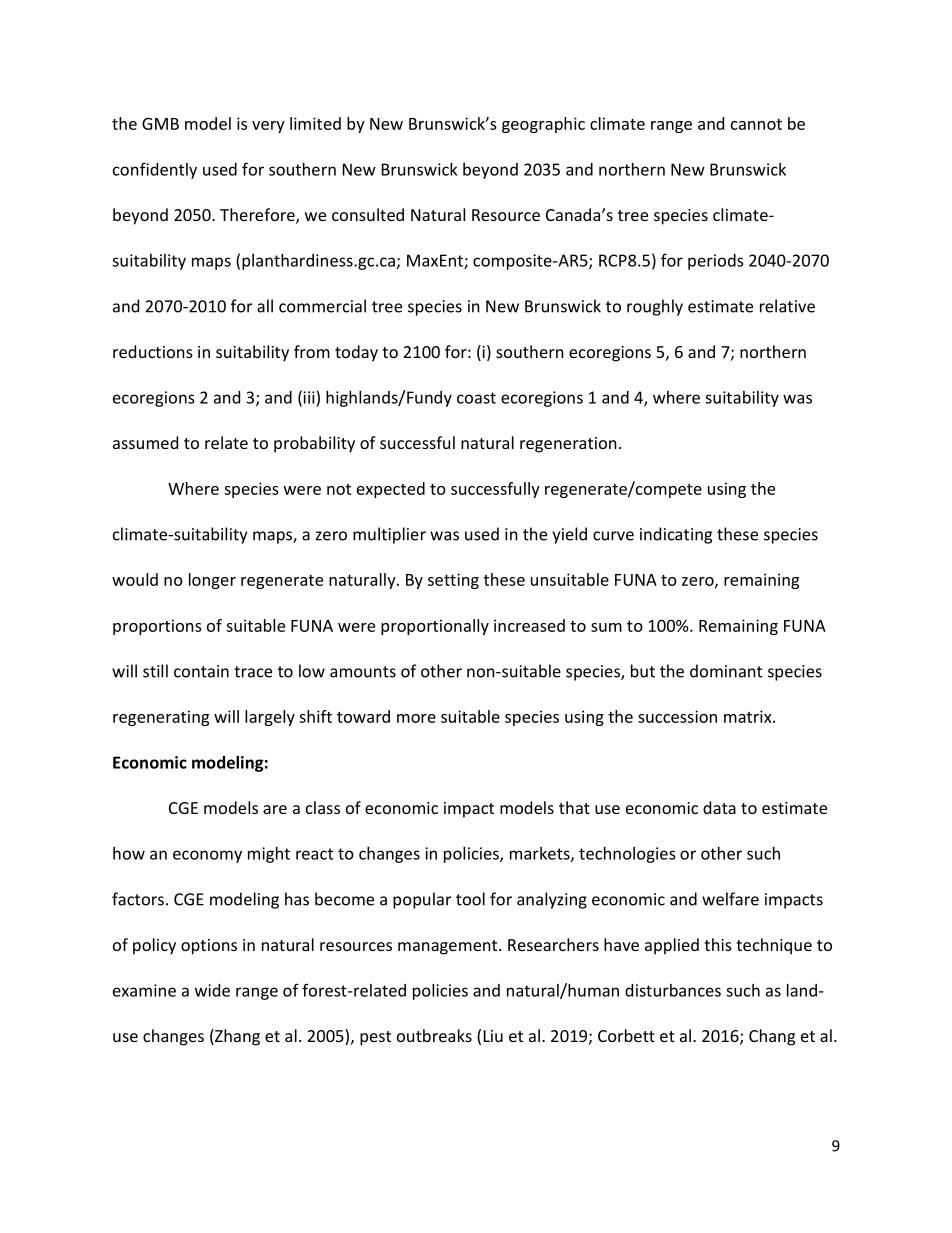  What do you see at coordinates (543, 125) in the screenshot?
I see `geographic` at bounding box center [543, 125].
